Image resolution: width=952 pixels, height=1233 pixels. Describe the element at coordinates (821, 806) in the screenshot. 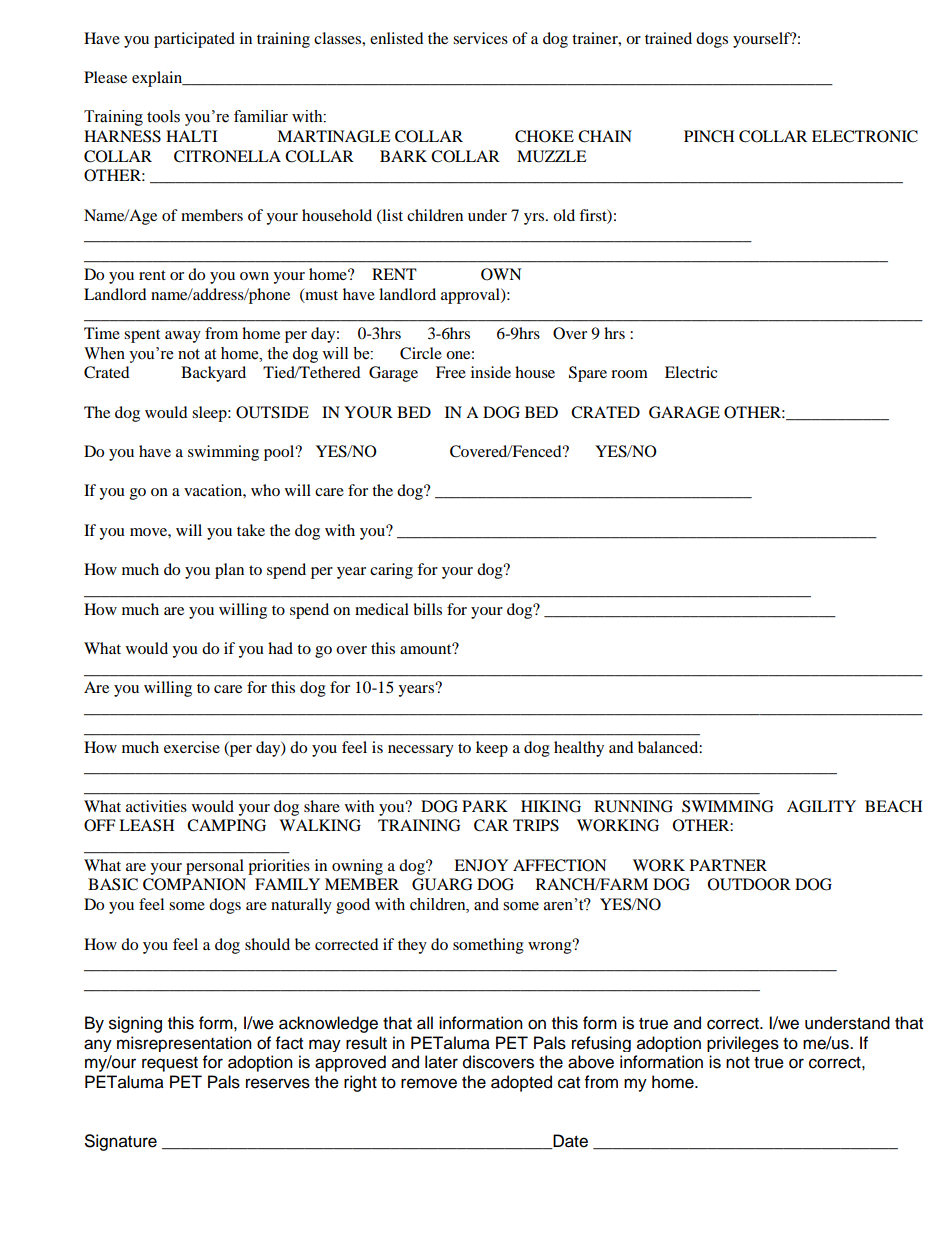

I see `AGILITY` at that location.
